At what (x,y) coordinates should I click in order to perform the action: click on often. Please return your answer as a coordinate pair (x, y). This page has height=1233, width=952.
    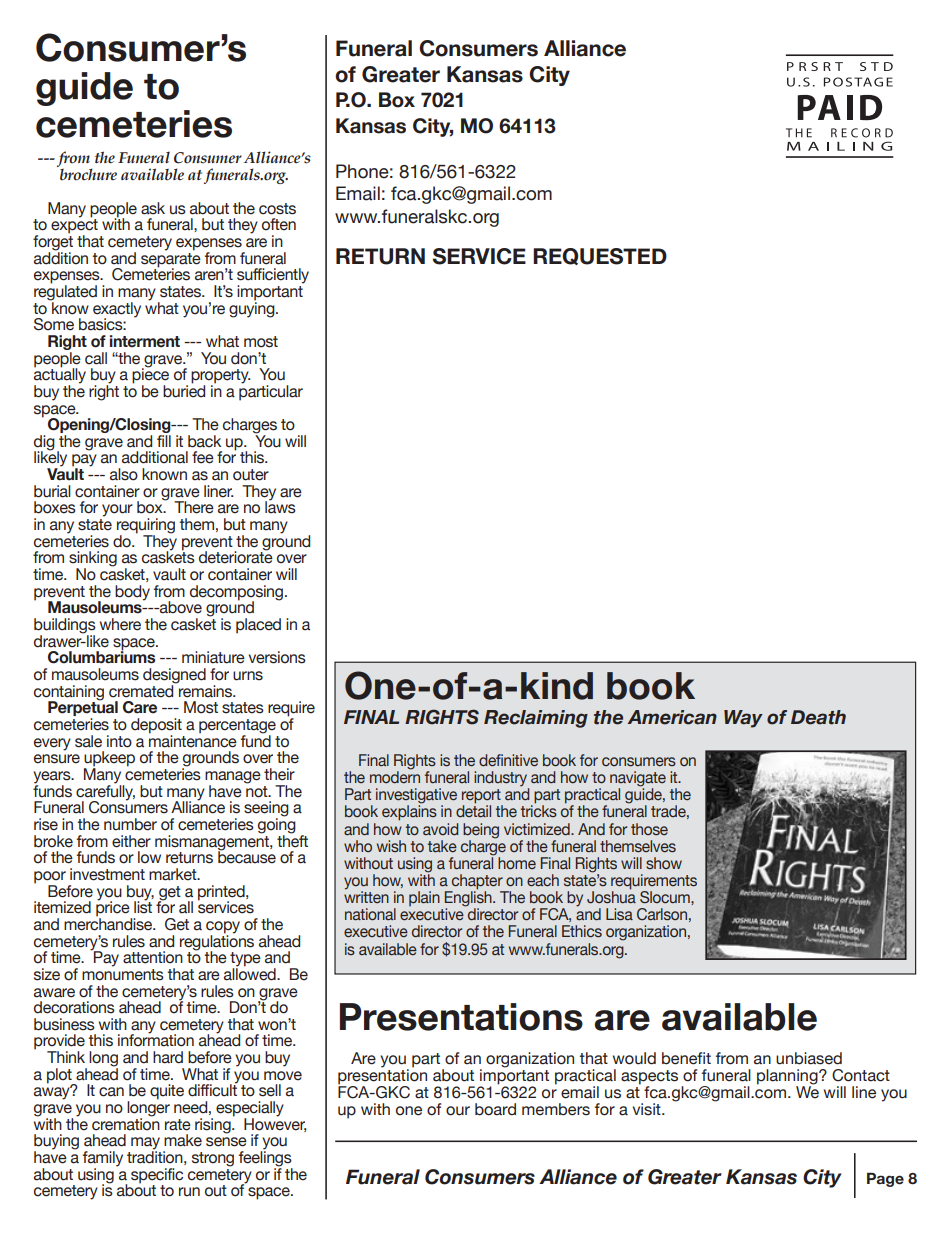
    Looking at the image, I should click on (279, 224).
